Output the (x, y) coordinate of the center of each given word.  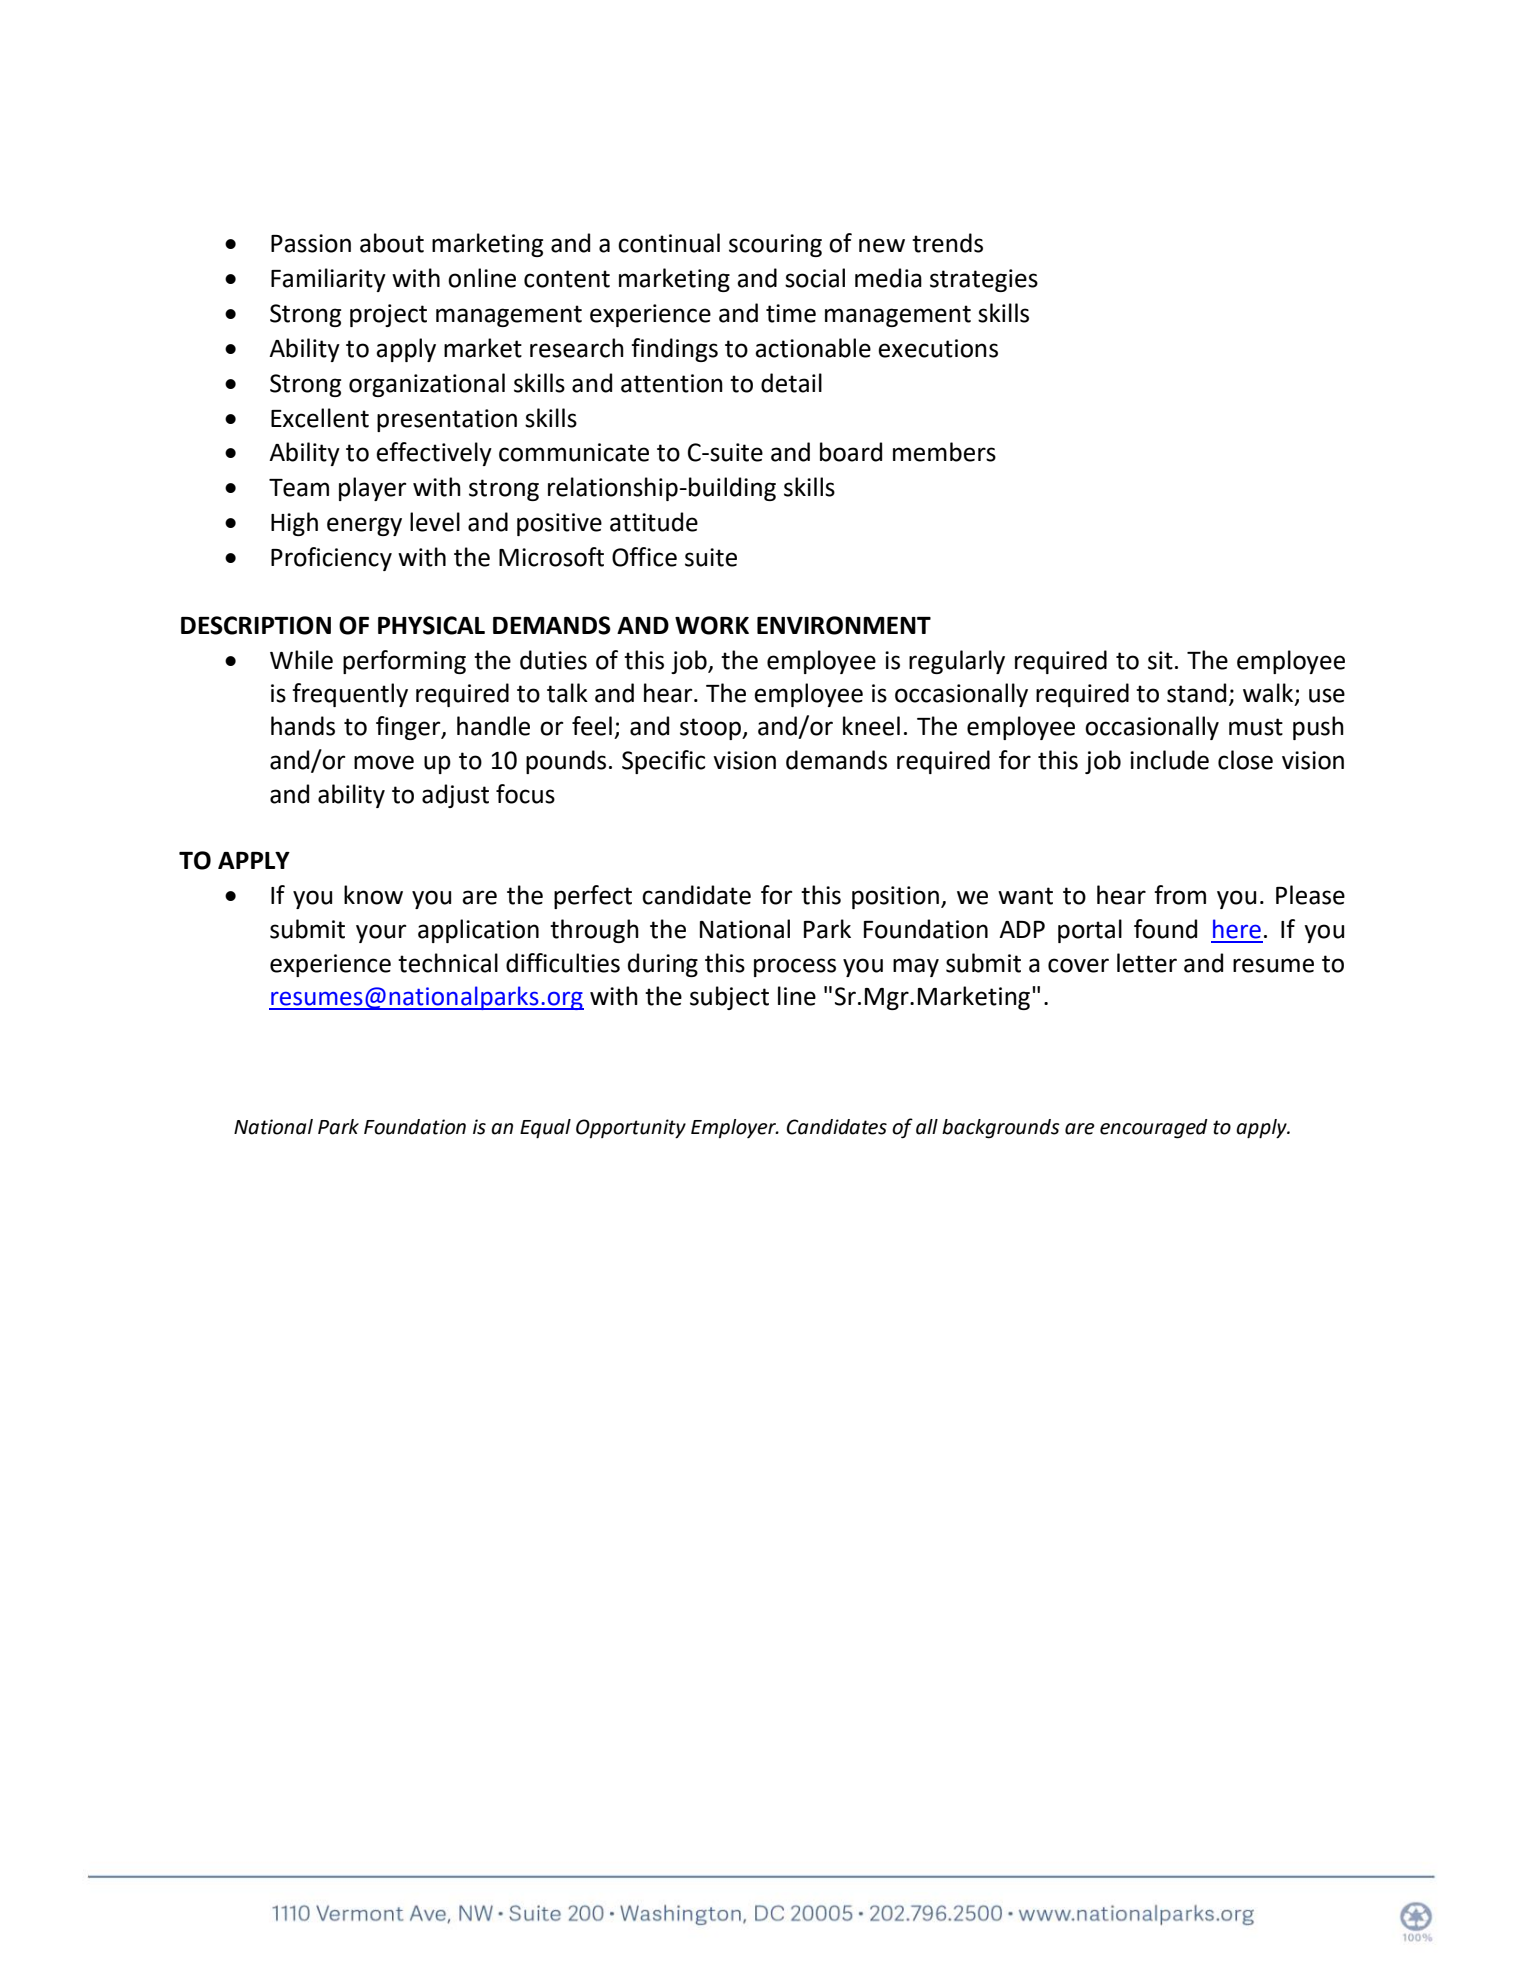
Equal (545, 1129)
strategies (984, 280)
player (372, 489)
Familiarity (328, 280)
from (1180, 895)
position (895, 897)
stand (1196, 693)
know (373, 895)
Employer (734, 1128)
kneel (871, 726)
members (944, 452)
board (851, 452)
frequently (350, 695)
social (815, 278)
